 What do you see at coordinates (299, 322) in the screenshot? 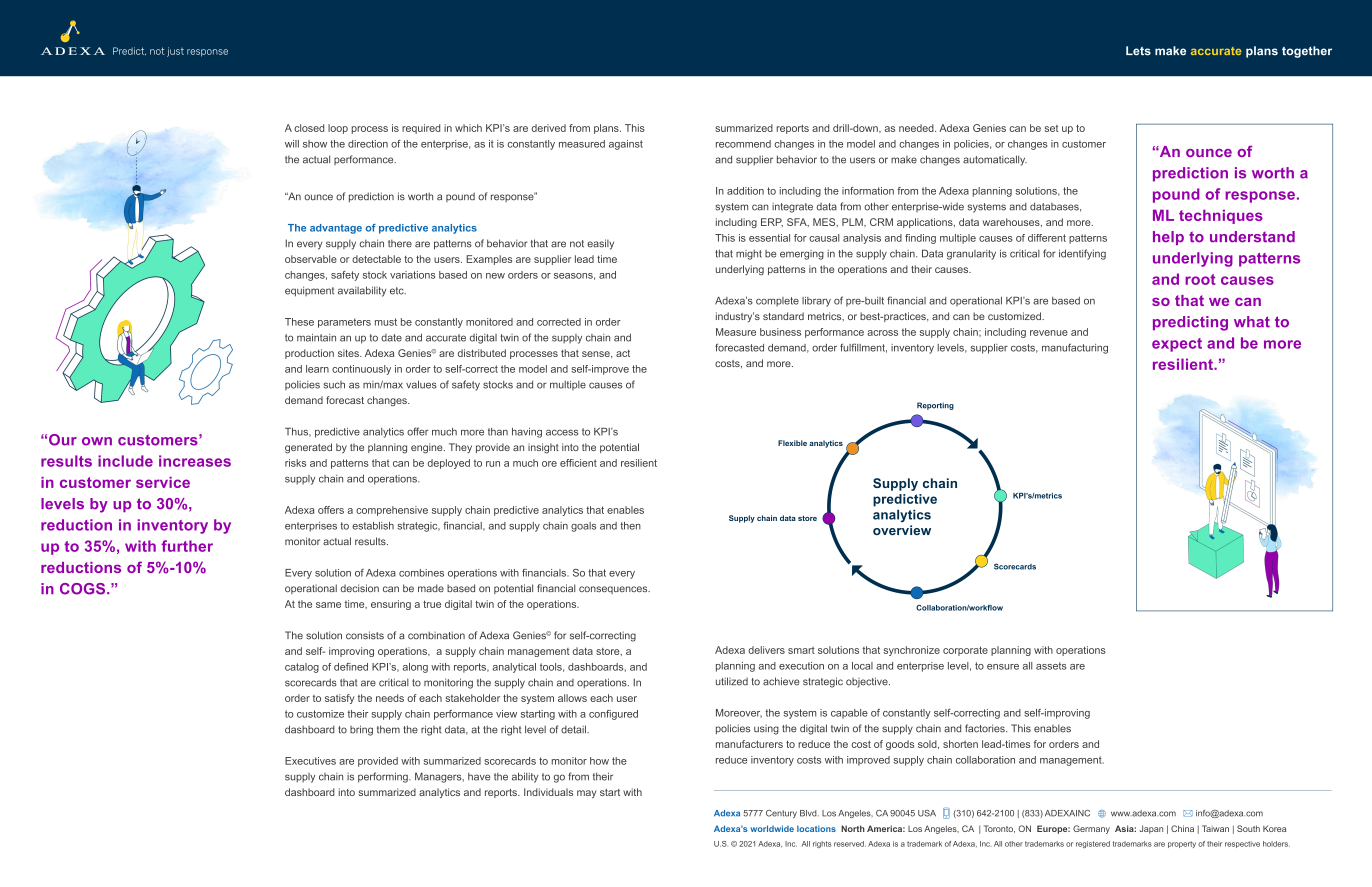
I see `These` at bounding box center [299, 322].
